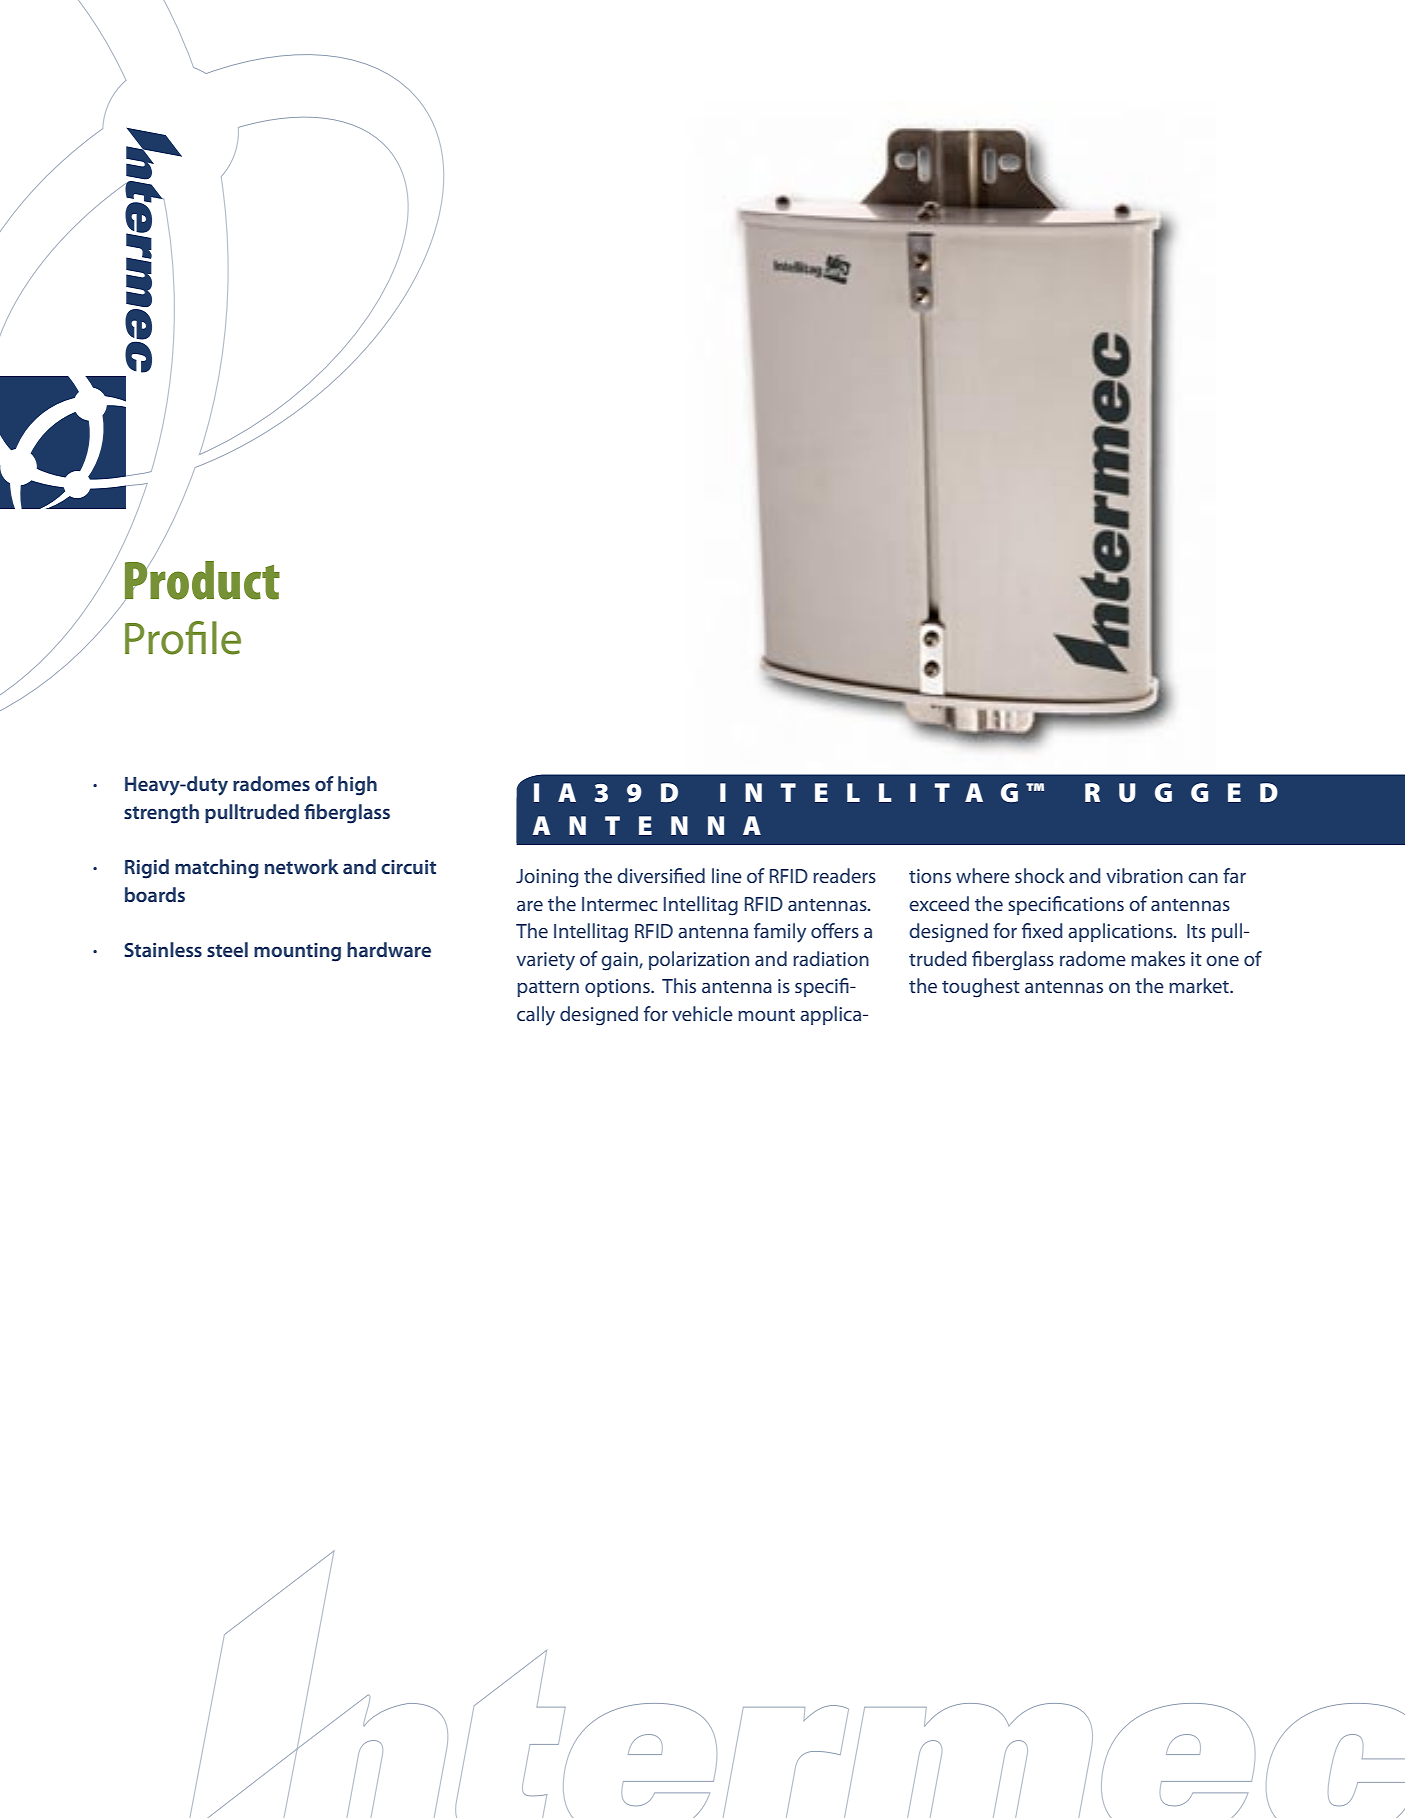  Describe the element at coordinates (727, 875) in the document. I see `line` at that location.
